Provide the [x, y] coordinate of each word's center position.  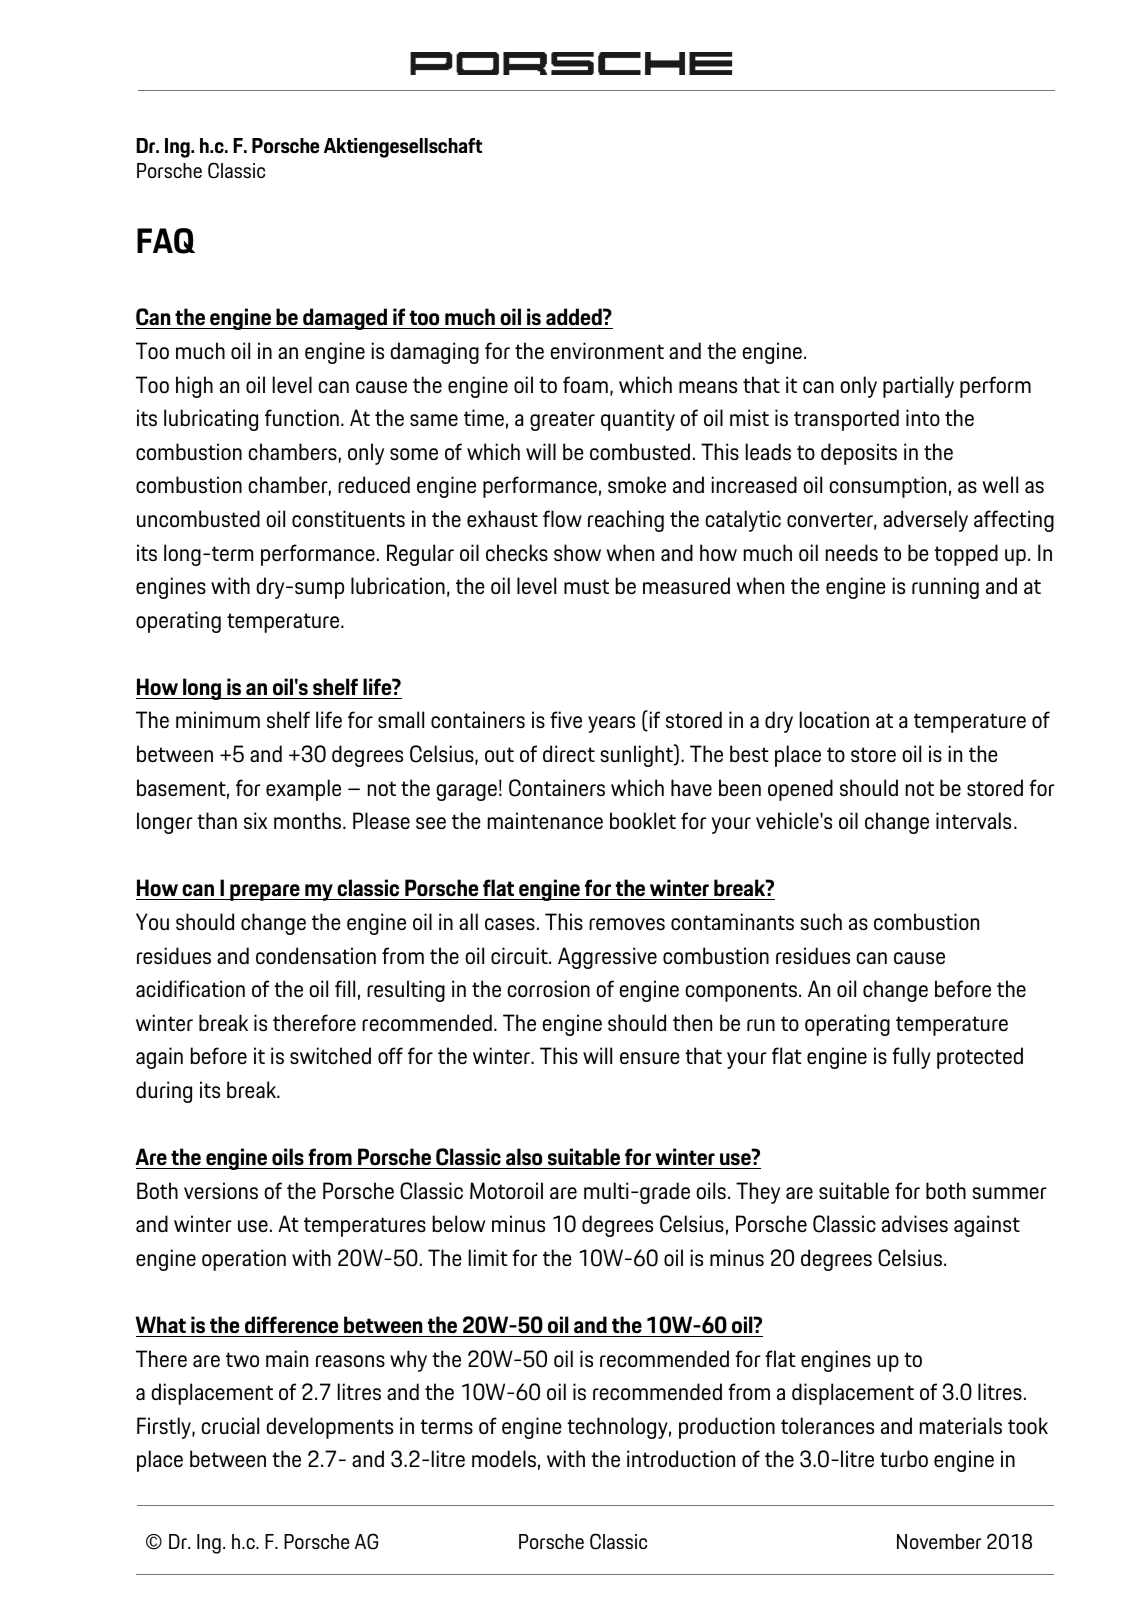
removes [627, 924]
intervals [973, 820]
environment [607, 350]
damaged [345, 319]
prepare [265, 892]
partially [918, 387]
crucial [230, 1425]
